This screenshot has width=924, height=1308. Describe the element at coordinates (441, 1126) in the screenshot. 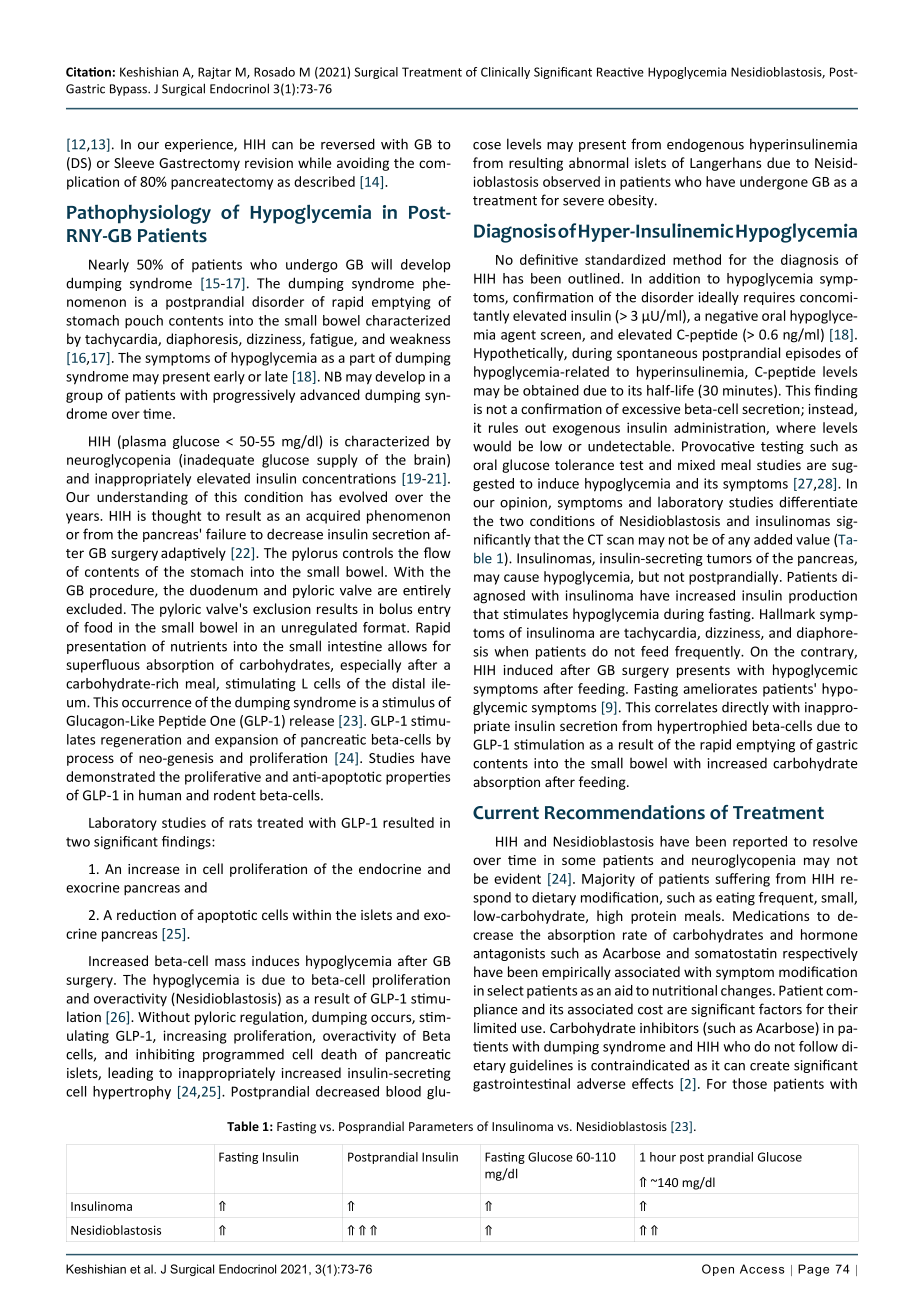

I see `Parameters` at that location.
